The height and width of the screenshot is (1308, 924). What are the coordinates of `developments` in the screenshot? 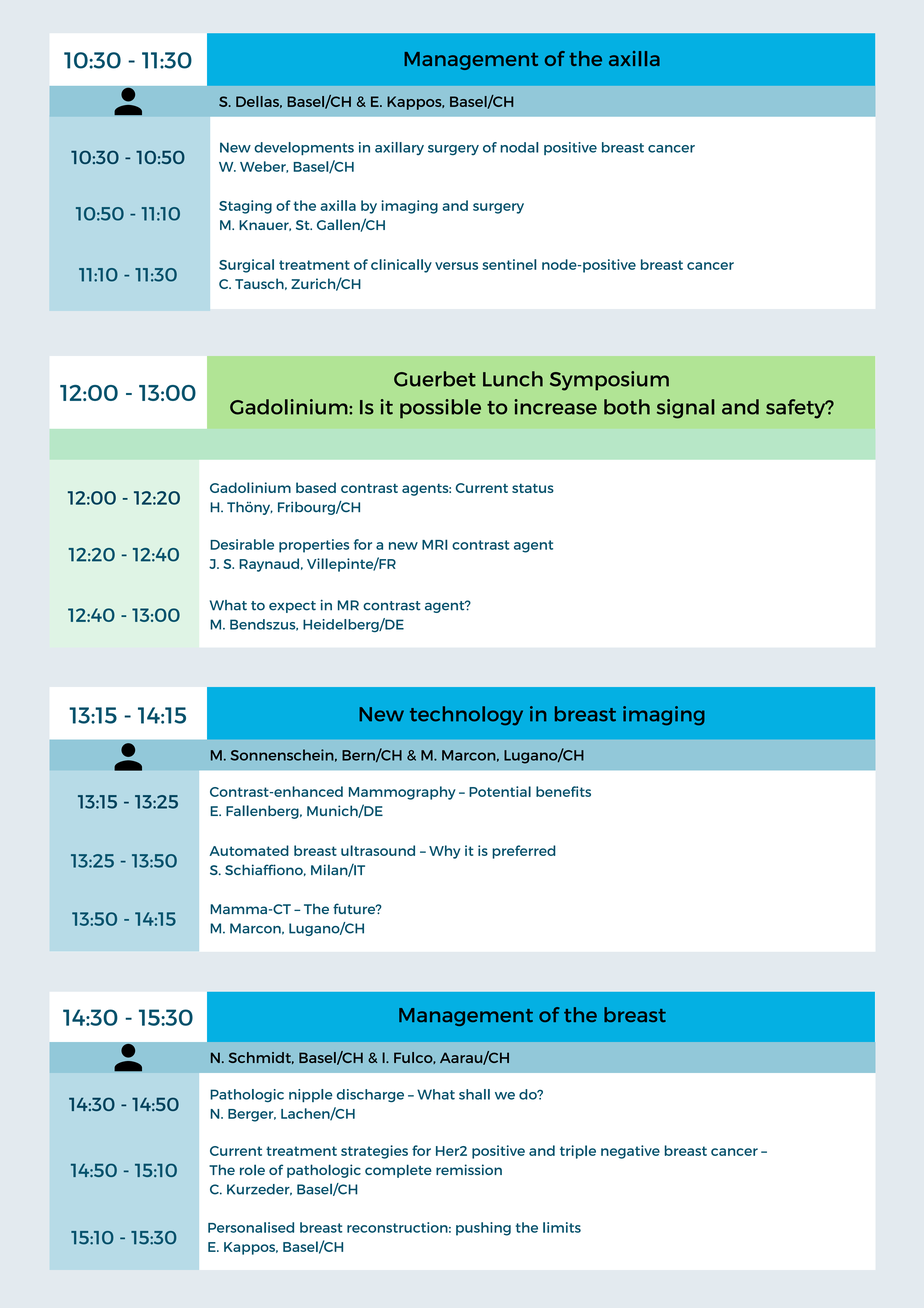 It's located at (304, 148).
